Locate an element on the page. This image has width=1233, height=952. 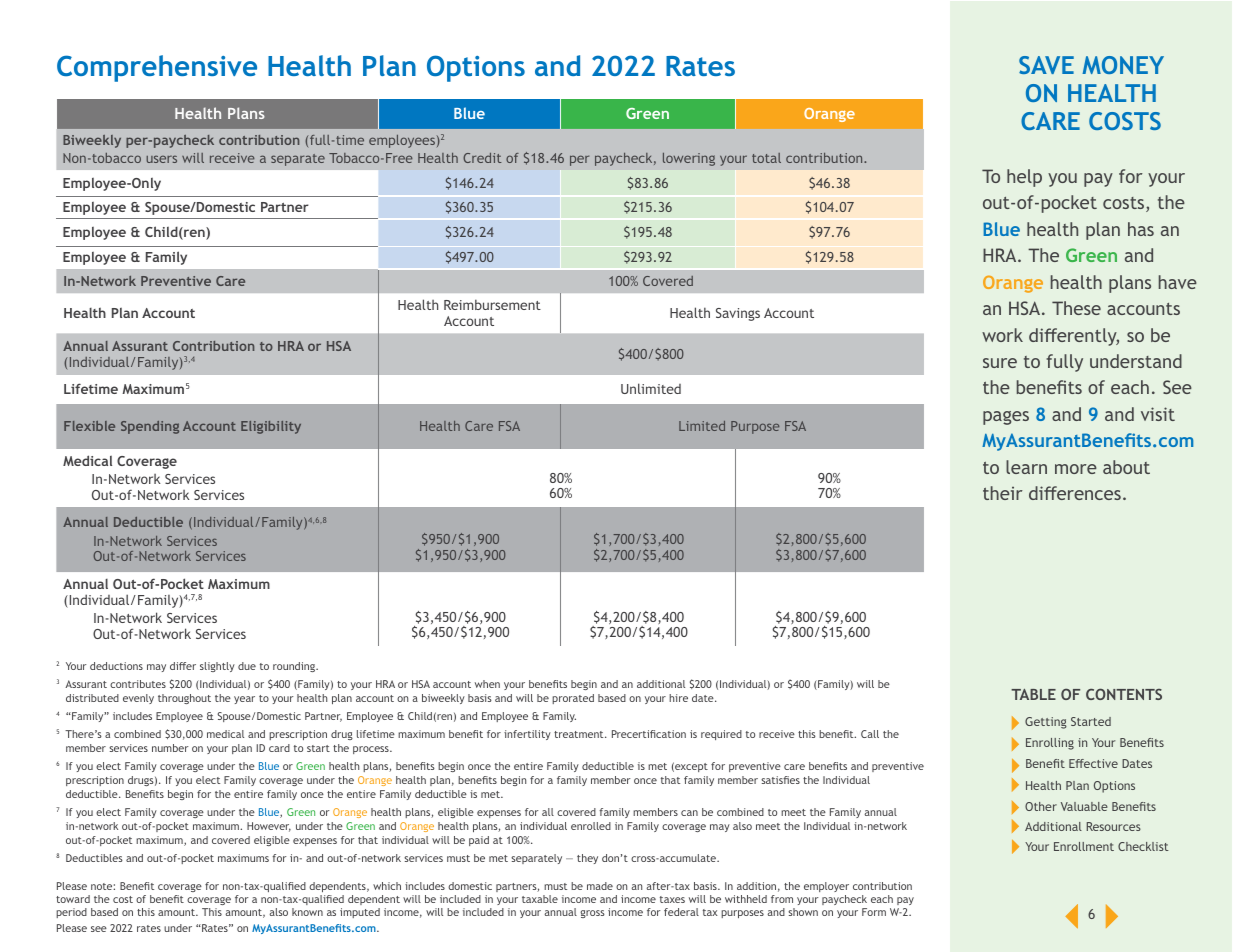
known is located at coordinates (307, 912).
